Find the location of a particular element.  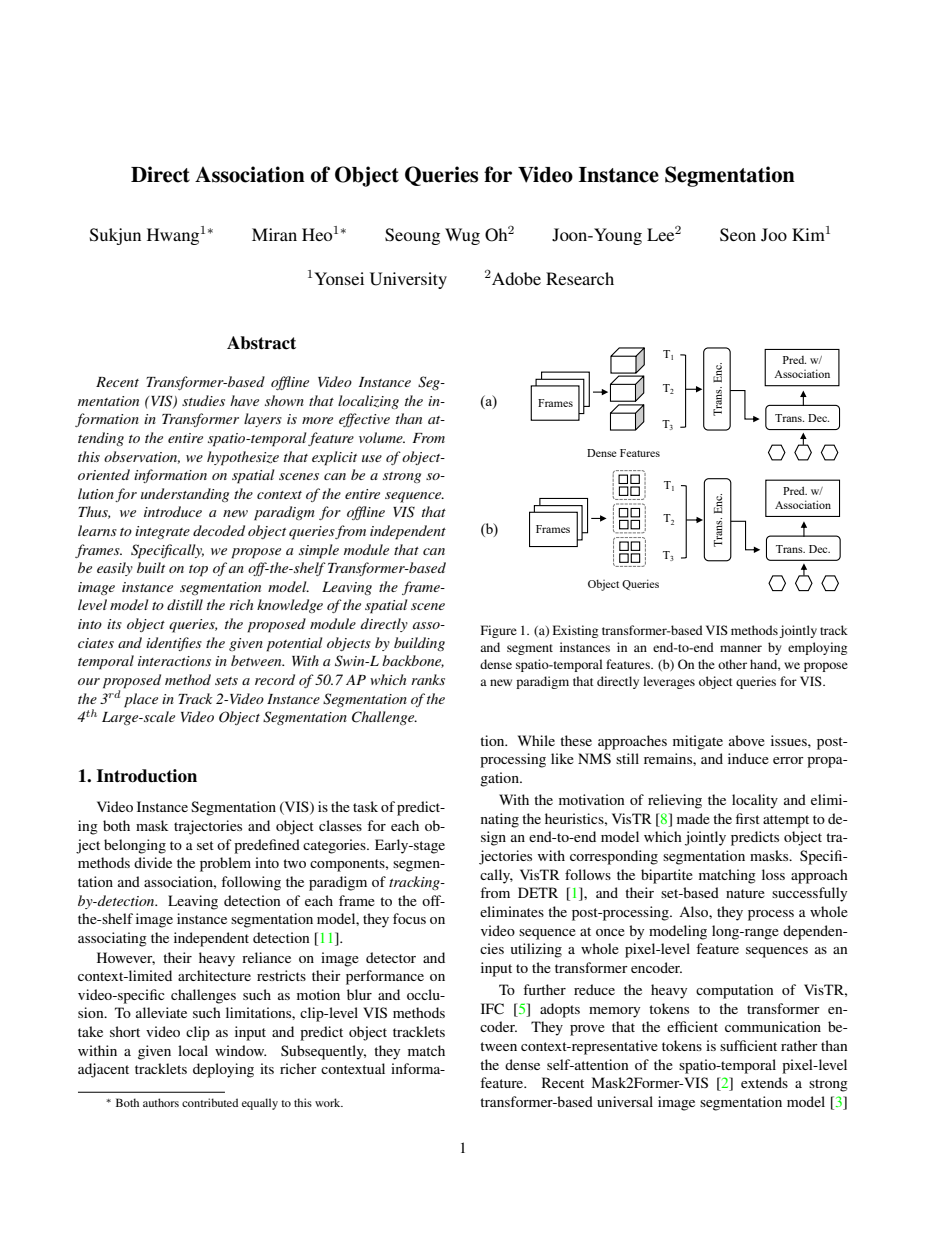

divide is located at coordinates (153, 862).
